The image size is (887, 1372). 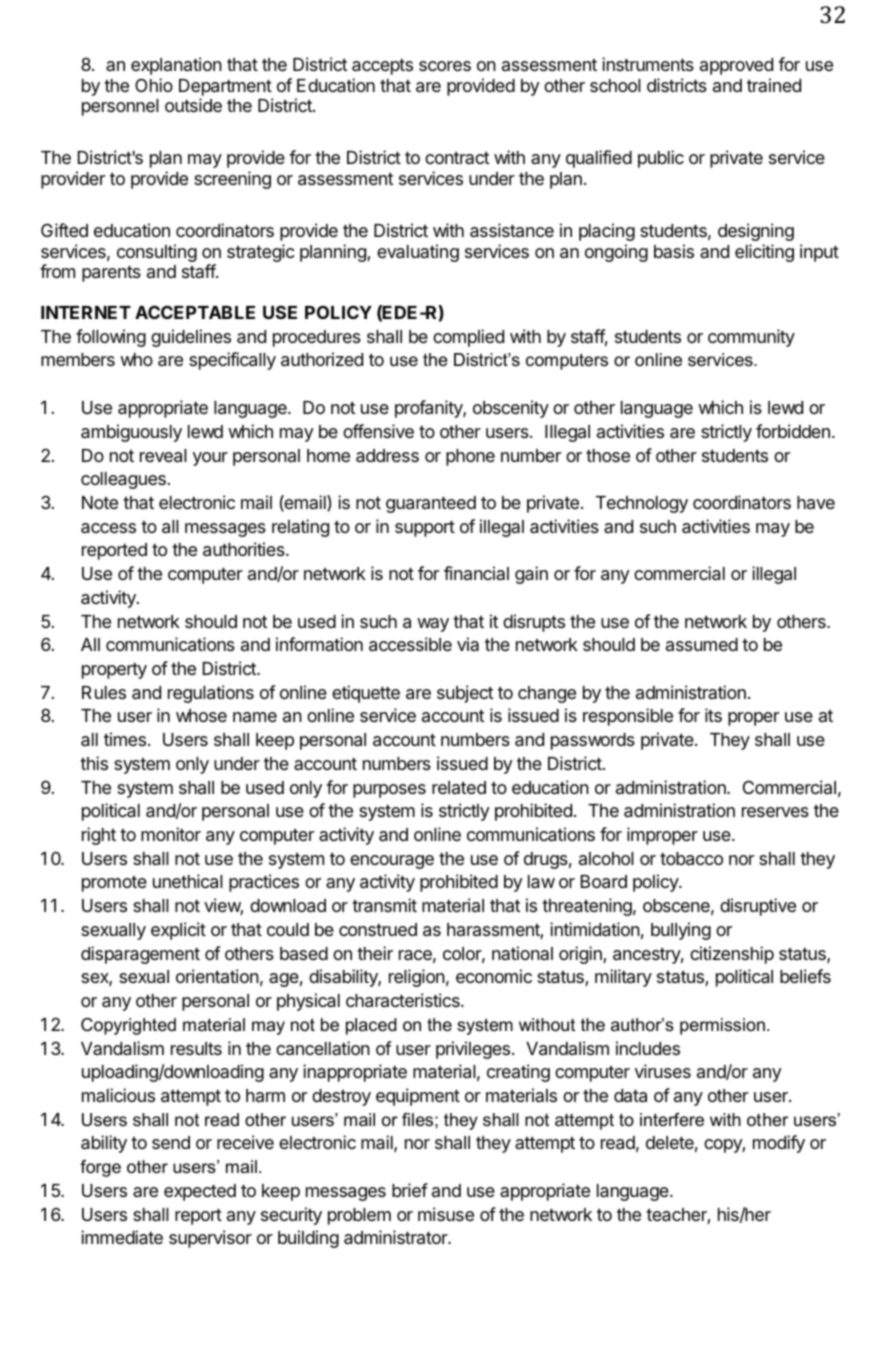 I want to click on approved, so click(x=736, y=66).
